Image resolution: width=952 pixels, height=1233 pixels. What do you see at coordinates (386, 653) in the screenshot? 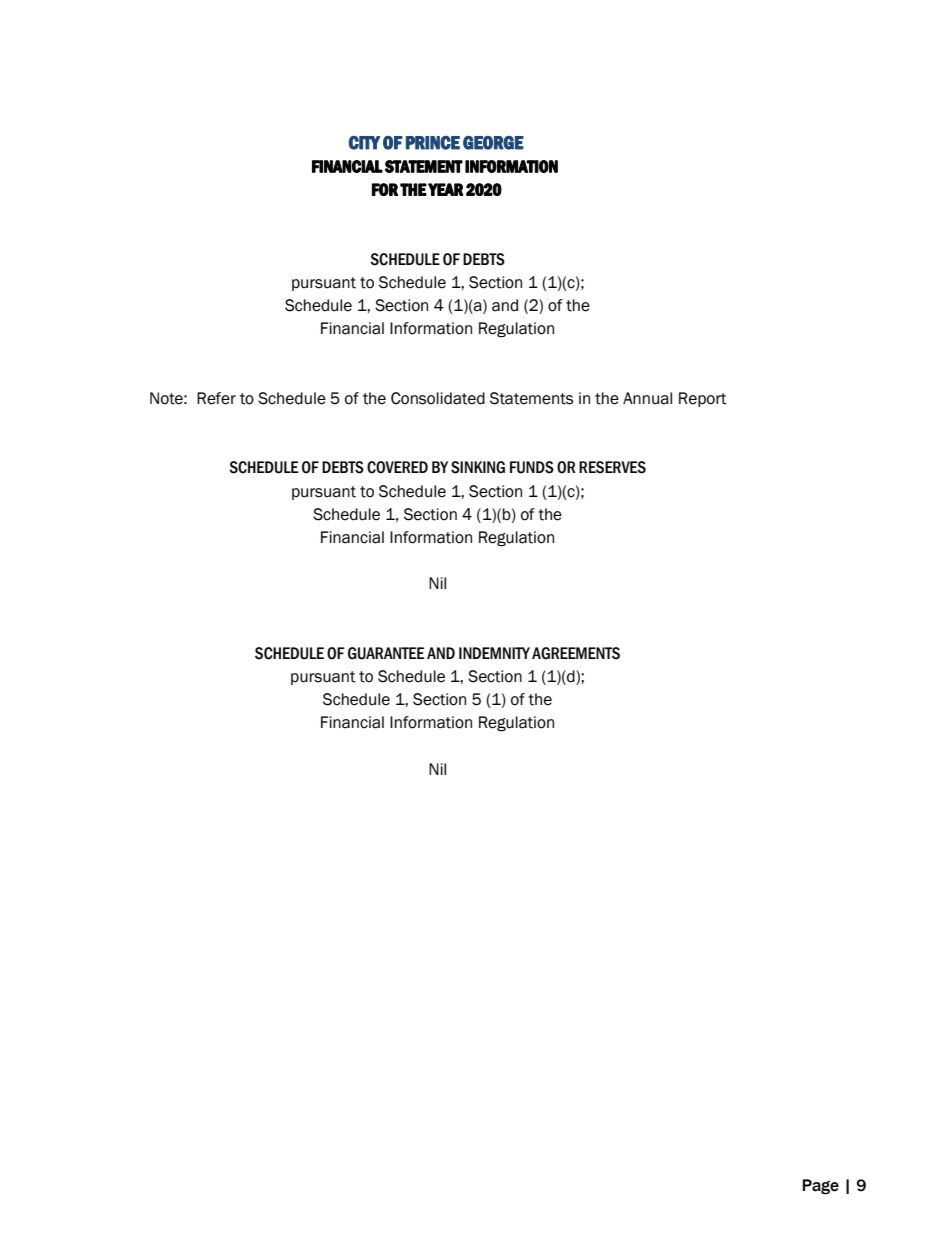
I see `GUARANTEE` at bounding box center [386, 653].
